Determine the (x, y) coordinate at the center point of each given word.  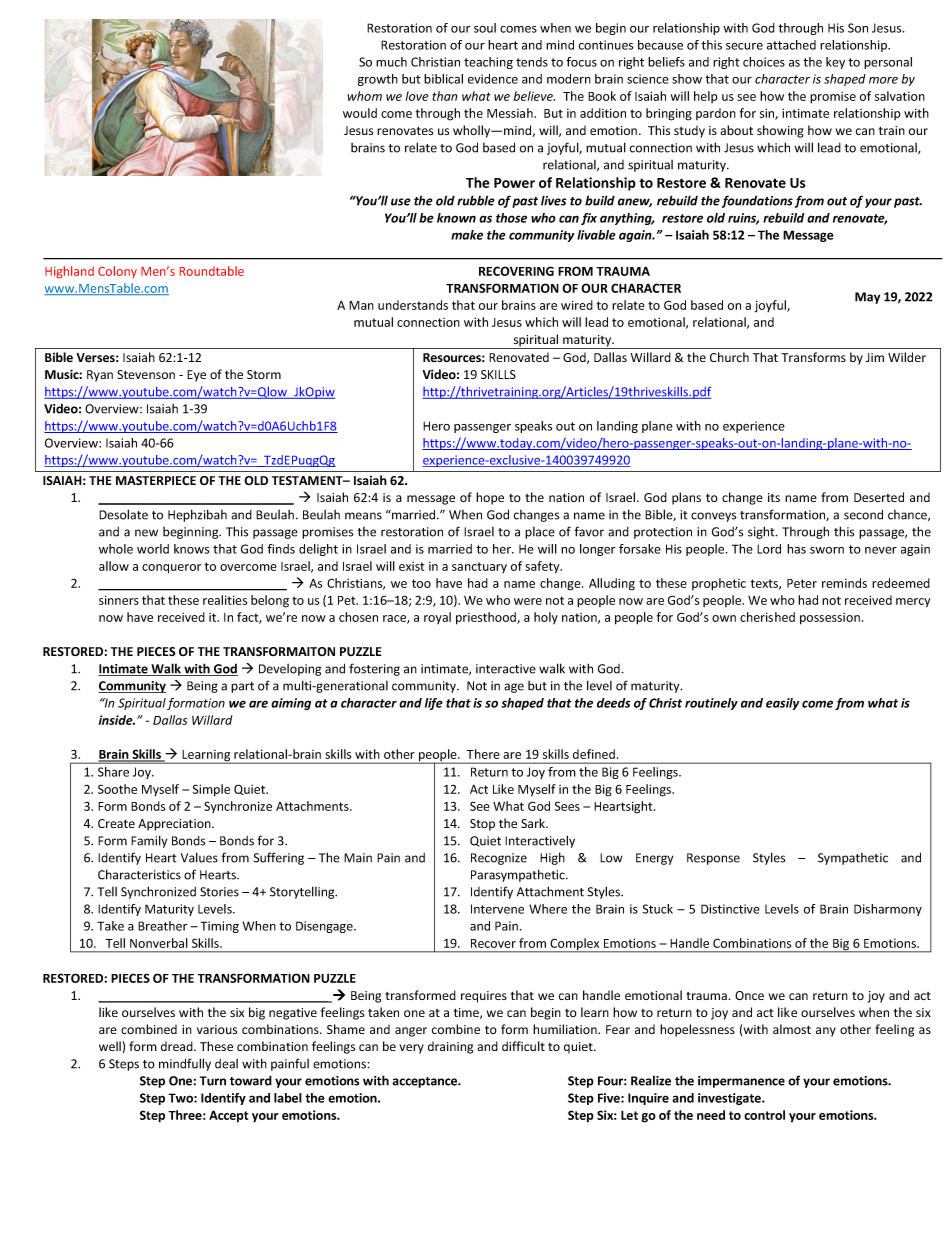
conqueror (171, 569)
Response (713, 859)
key (835, 63)
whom (364, 96)
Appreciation (175, 825)
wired (577, 305)
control (764, 1115)
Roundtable (212, 271)
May (867, 298)
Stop (482, 825)
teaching (488, 63)
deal (226, 1064)
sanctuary (479, 567)
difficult (523, 1046)
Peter (802, 583)
